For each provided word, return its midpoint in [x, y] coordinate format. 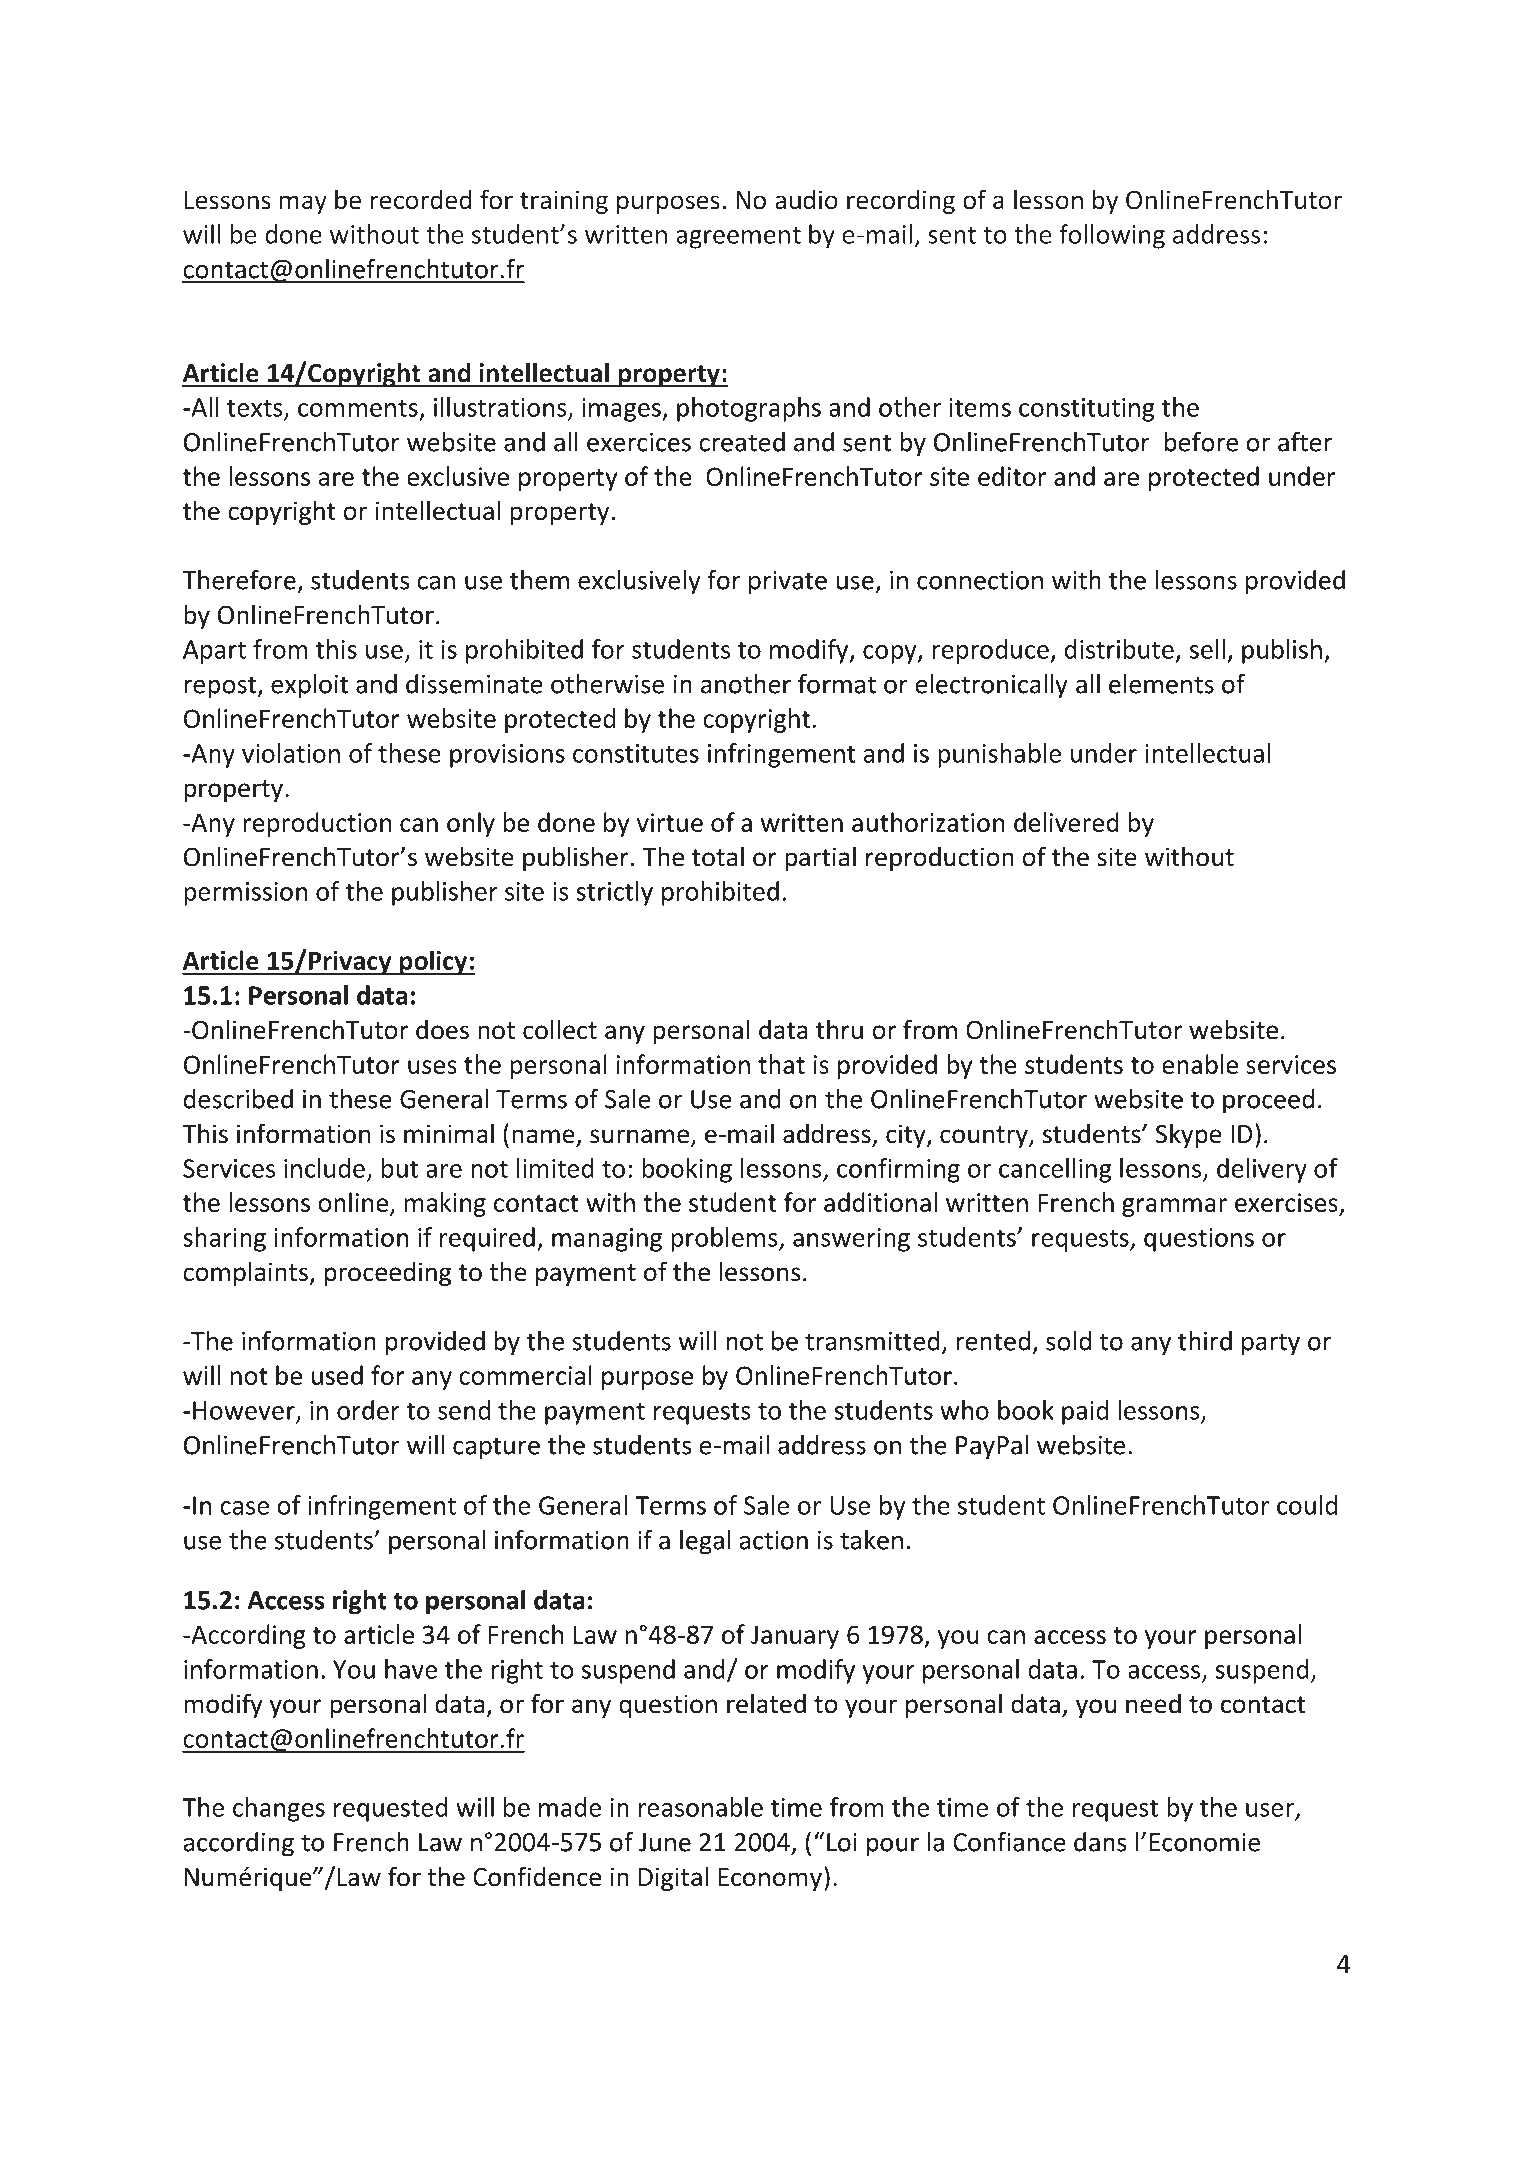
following [1112, 236]
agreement [738, 238]
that [781, 1064]
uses [432, 1067]
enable [1200, 1064]
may [303, 204]
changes [279, 1809]
